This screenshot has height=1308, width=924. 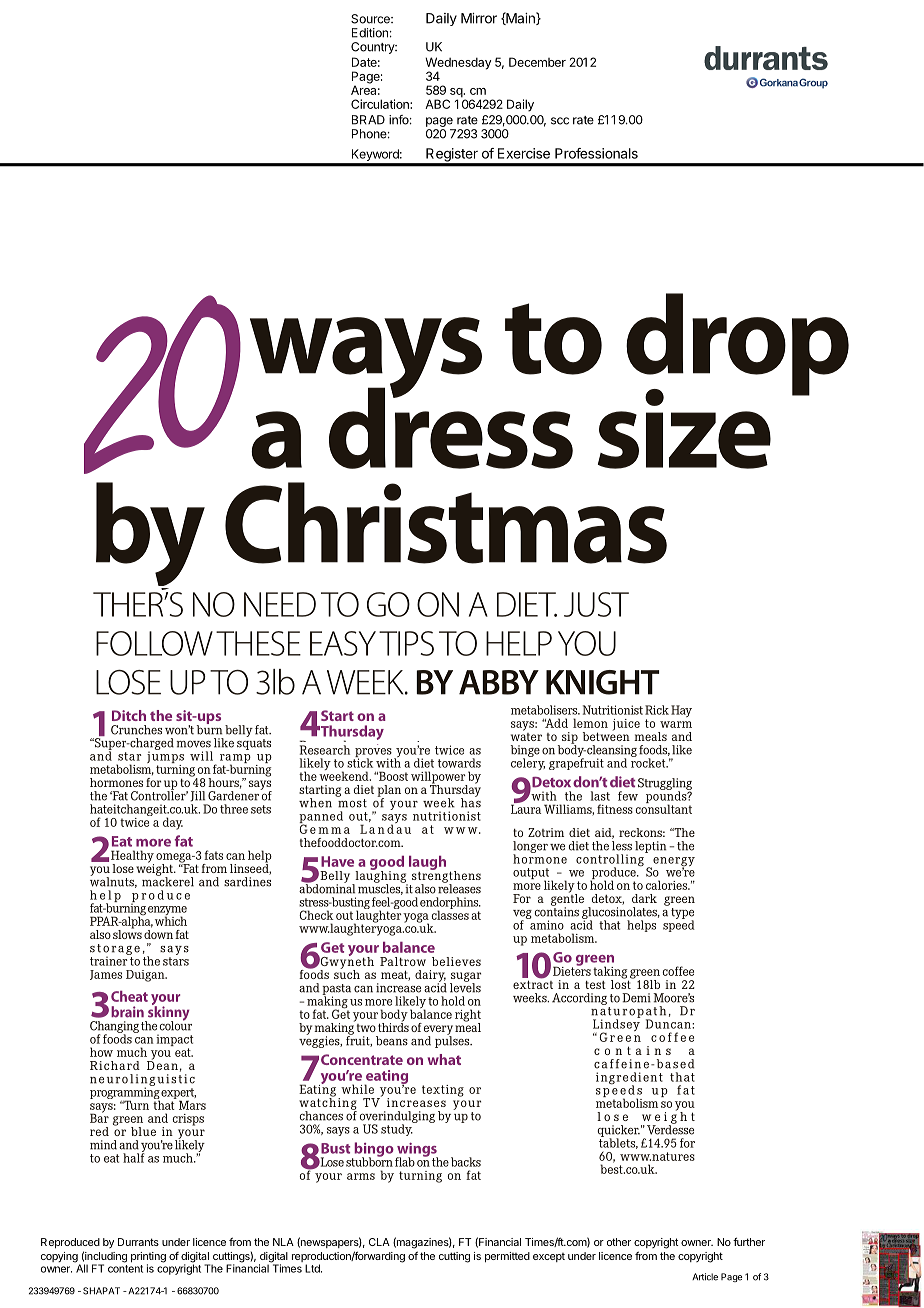 I want to click on KNIGHT, so click(x=602, y=682).
